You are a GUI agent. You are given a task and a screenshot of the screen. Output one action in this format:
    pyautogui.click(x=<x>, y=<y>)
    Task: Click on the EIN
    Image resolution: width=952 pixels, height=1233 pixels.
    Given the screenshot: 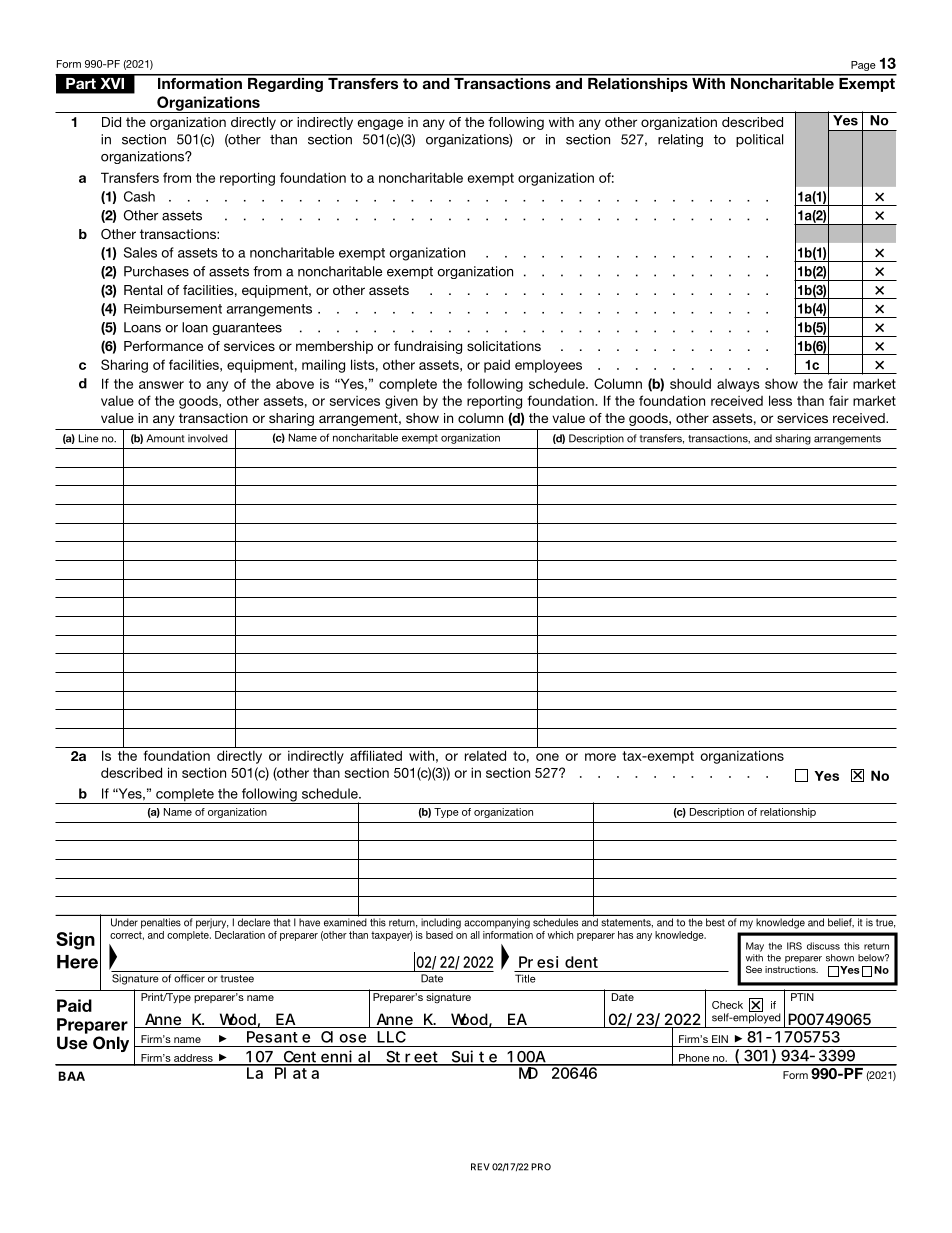 What is the action you would take?
    pyautogui.click(x=720, y=1039)
